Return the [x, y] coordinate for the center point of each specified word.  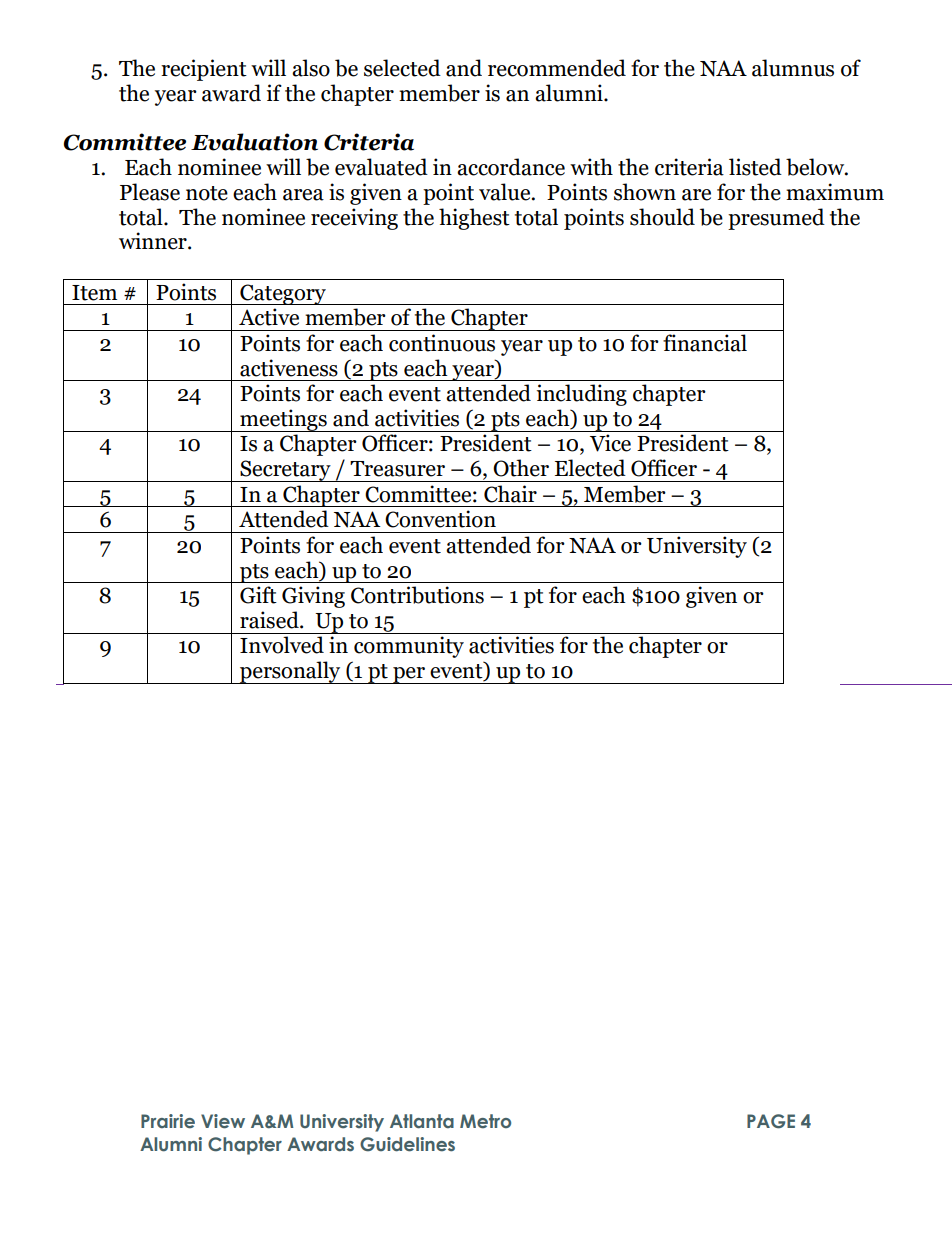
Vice [610, 443]
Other [521, 468]
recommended [557, 68]
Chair [510, 494]
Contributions [417, 595]
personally [290, 672]
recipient [204, 70]
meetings [283, 420]
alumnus [793, 68]
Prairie [168, 1121]
